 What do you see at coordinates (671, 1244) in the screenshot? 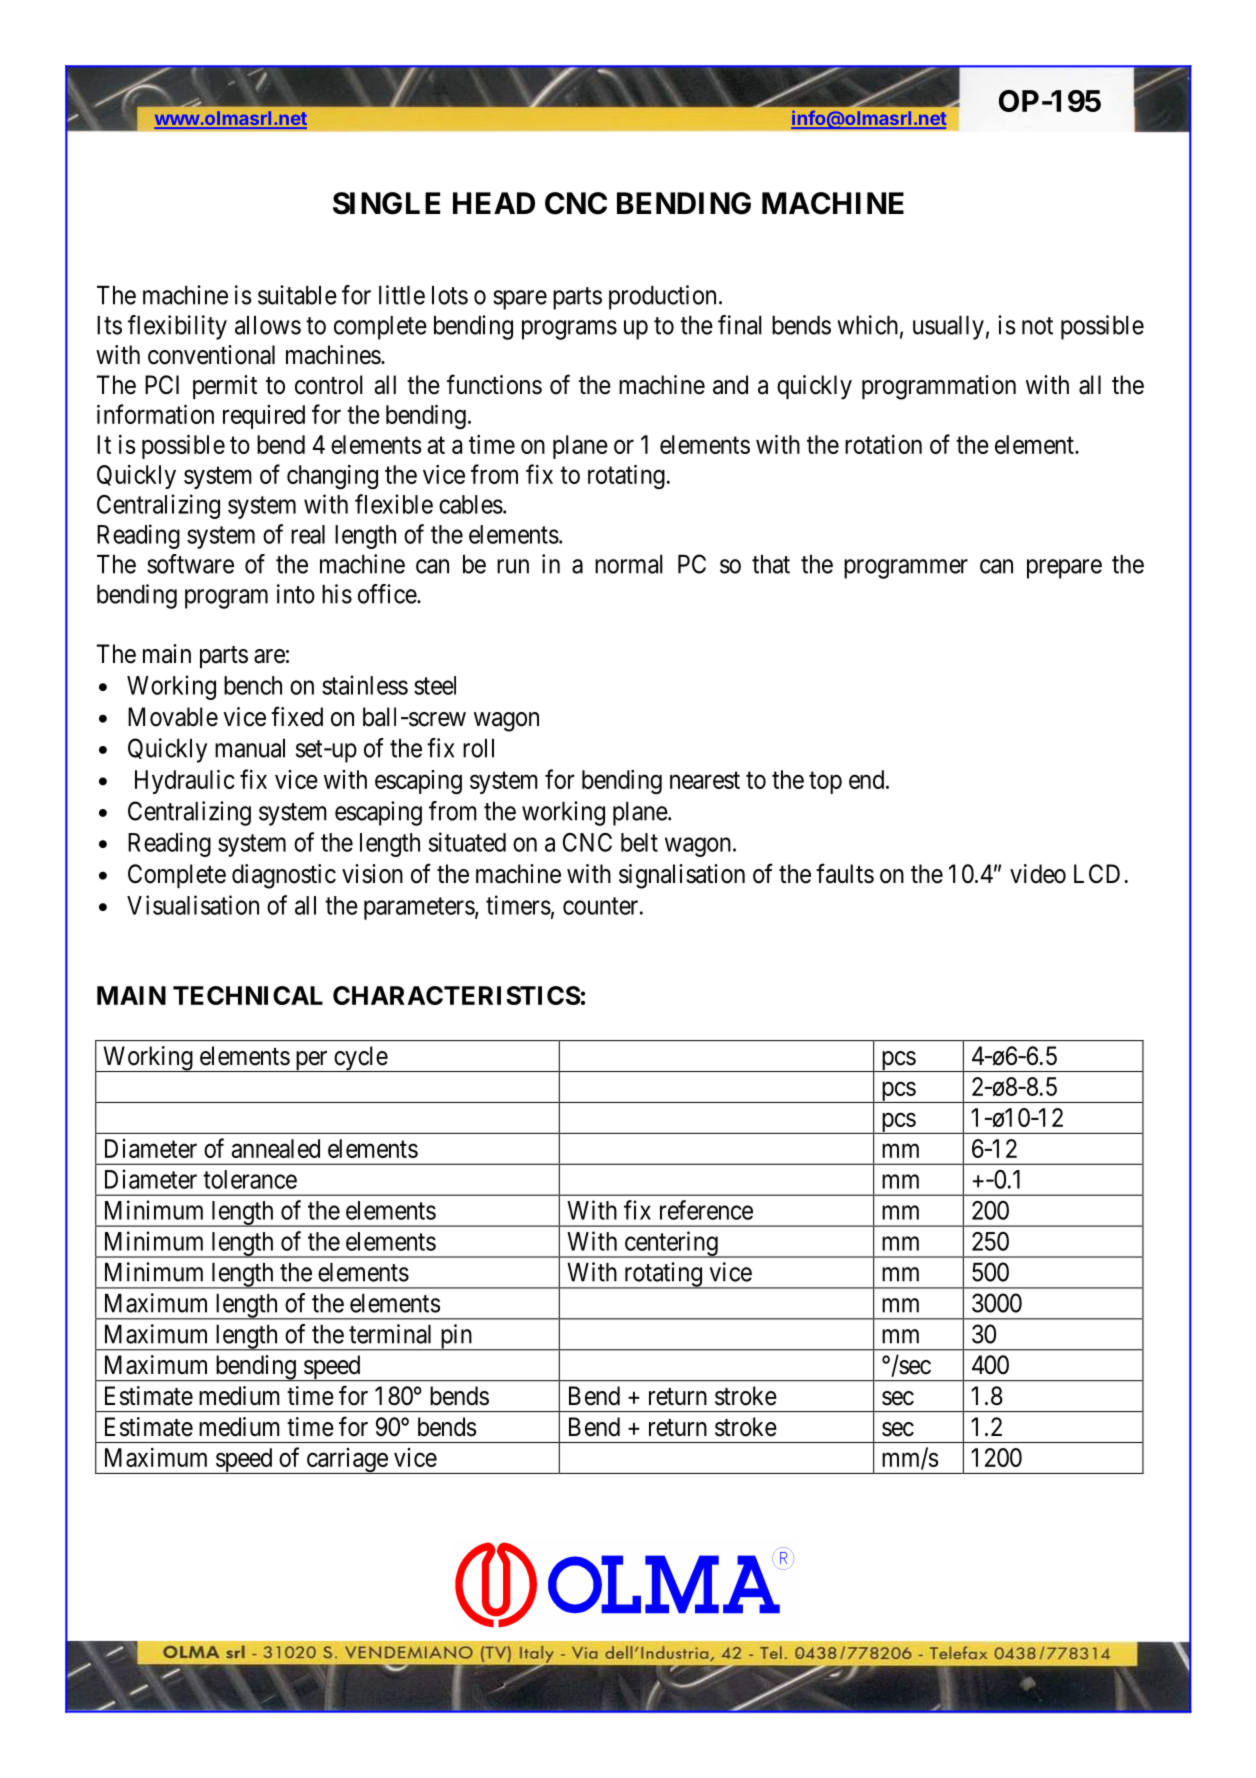
I see `centering` at bounding box center [671, 1244].
